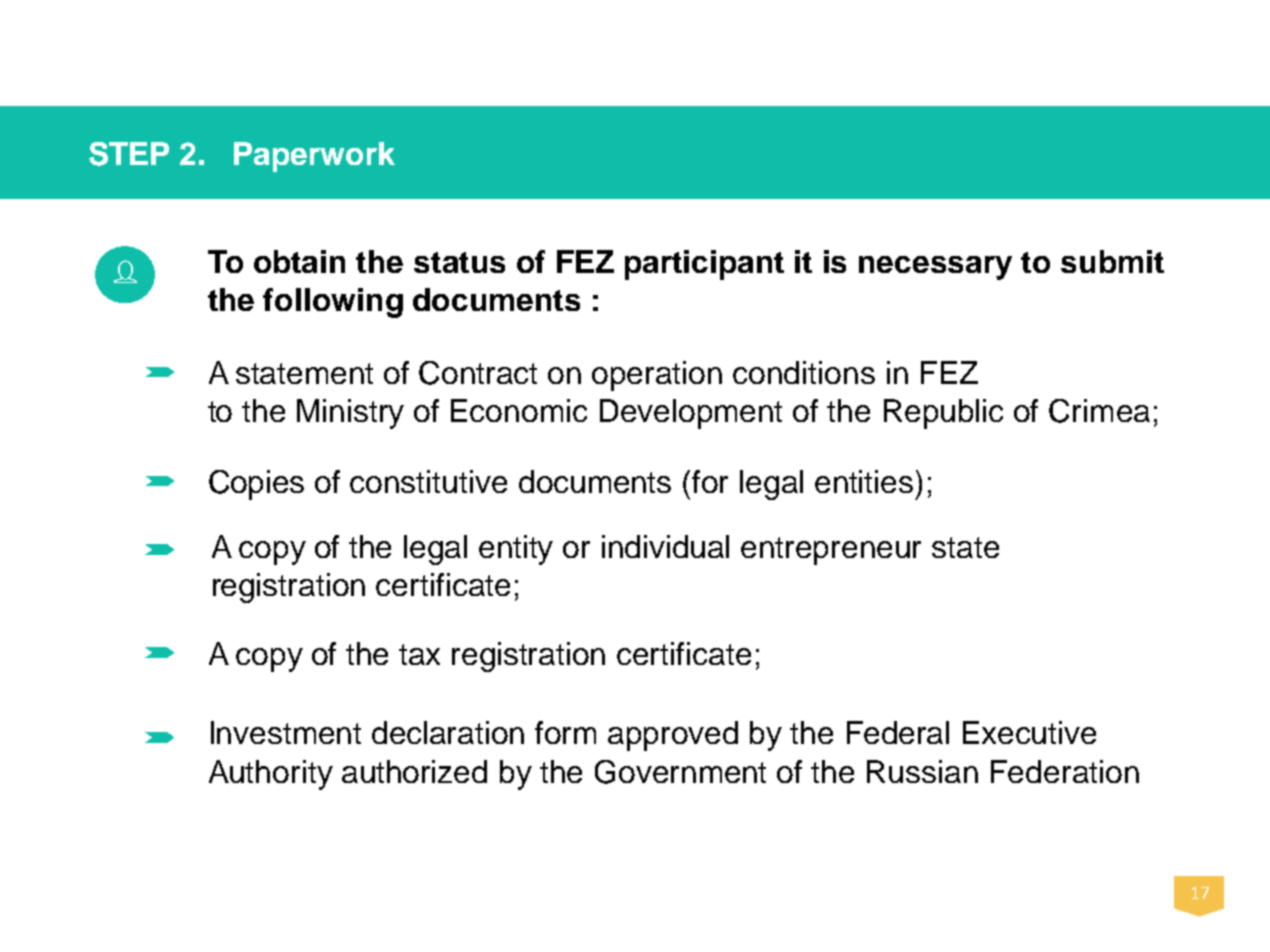  What do you see at coordinates (256, 485) in the screenshot?
I see `Copies` at bounding box center [256, 485].
